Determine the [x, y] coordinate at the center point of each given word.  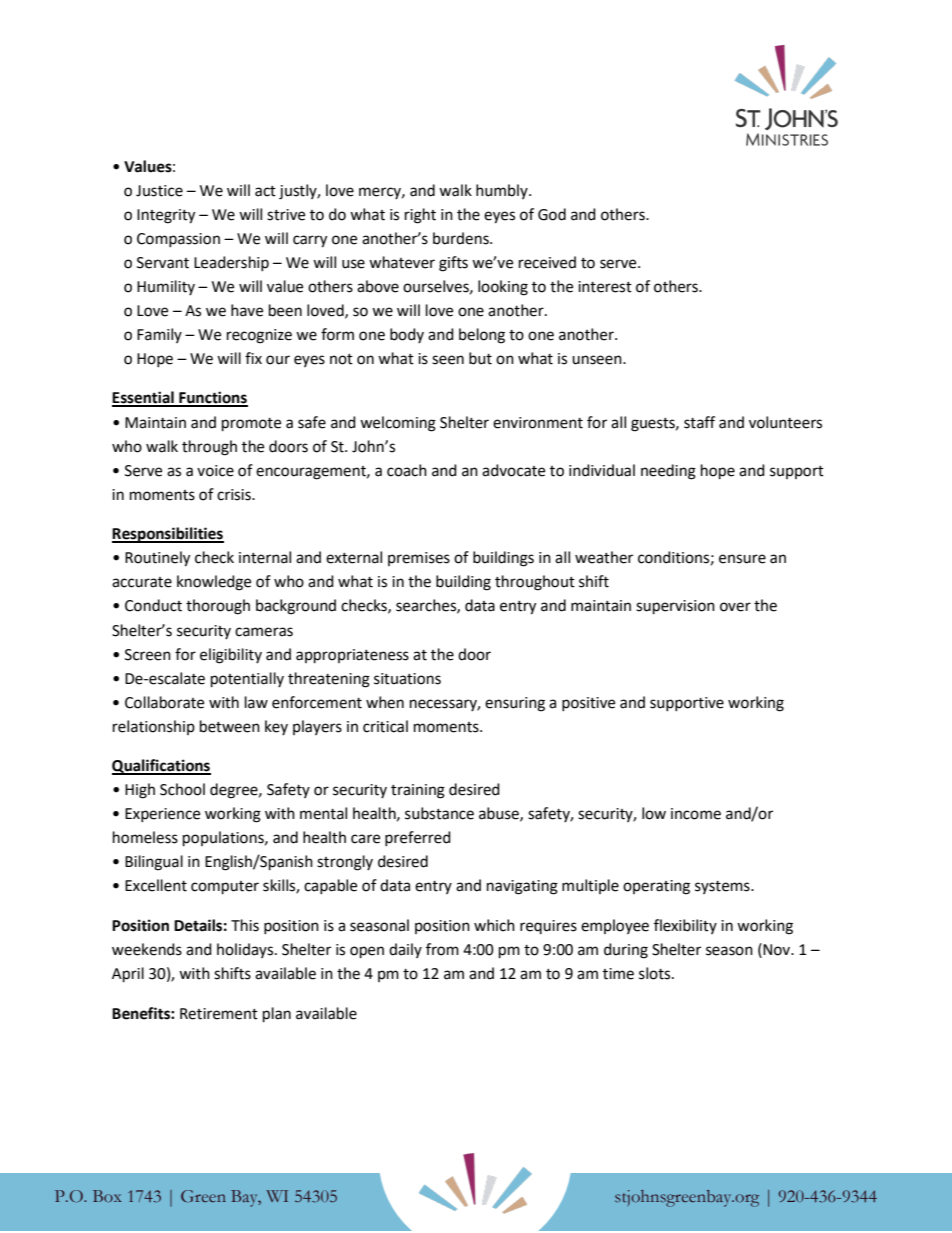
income [696, 814]
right [420, 216]
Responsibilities [168, 535]
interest [605, 287]
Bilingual [154, 863]
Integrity [166, 216]
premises [419, 559]
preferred [418, 838]
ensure [742, 559]
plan [277, 1015]
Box [107, 1196]
